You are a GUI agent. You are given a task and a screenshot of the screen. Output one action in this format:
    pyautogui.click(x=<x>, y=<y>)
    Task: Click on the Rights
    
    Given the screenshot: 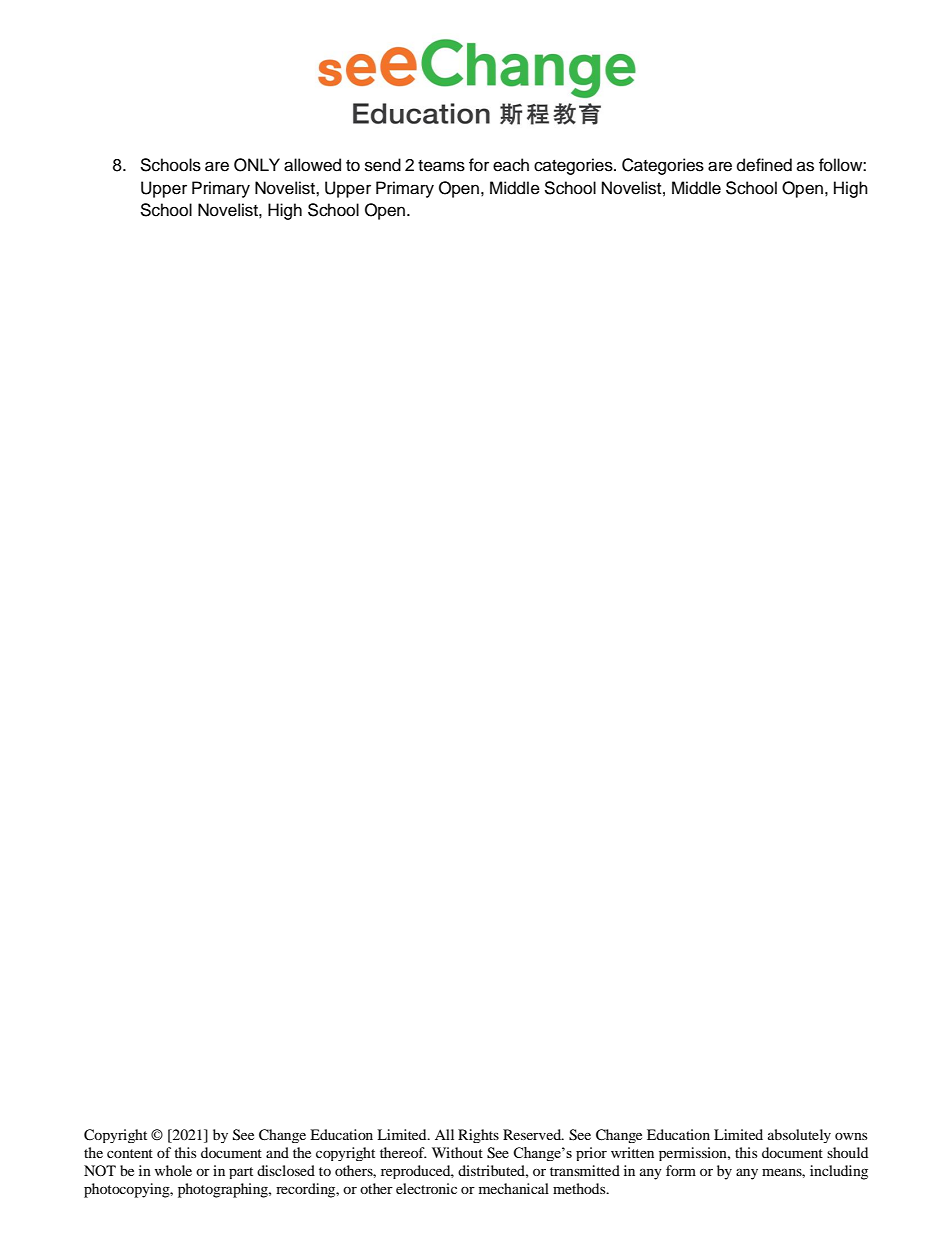 What is the action you would take?
    pyautogui.click(x=478, y=1136)
